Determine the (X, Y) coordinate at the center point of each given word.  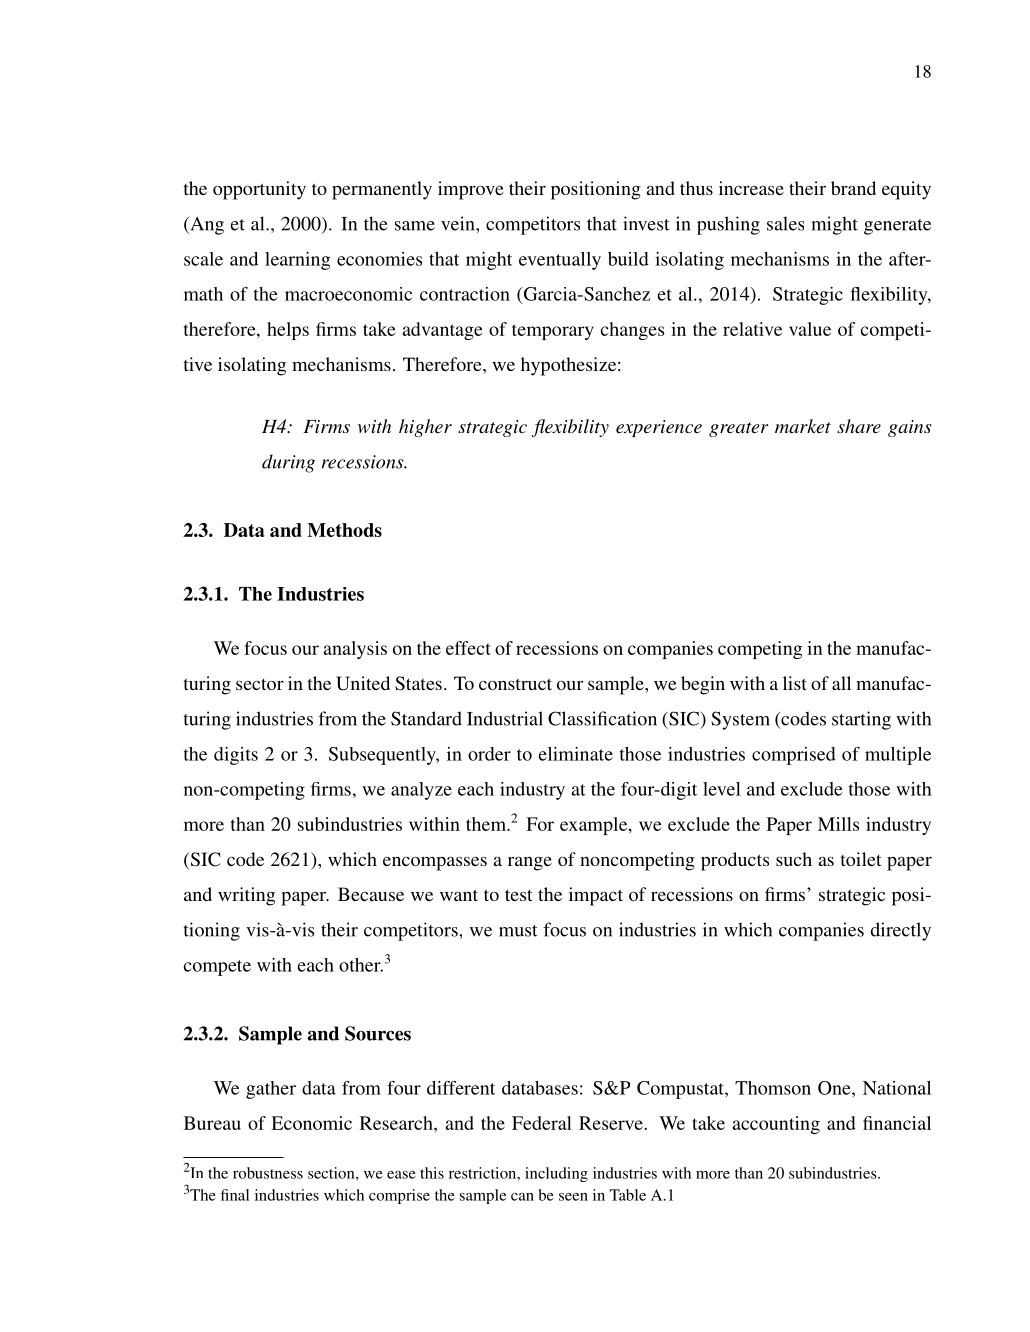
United (363, 683)
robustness (268, 1173)
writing (246, 896)
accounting (776, 1125)
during (288, 463)
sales (785, 223)
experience (659, 428)
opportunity (259, 190)
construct (515, 684)
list (795, 683)
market (803, 426)
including (556, 1174)
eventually (560, 261)
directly (901, 931)
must (518, 931)
